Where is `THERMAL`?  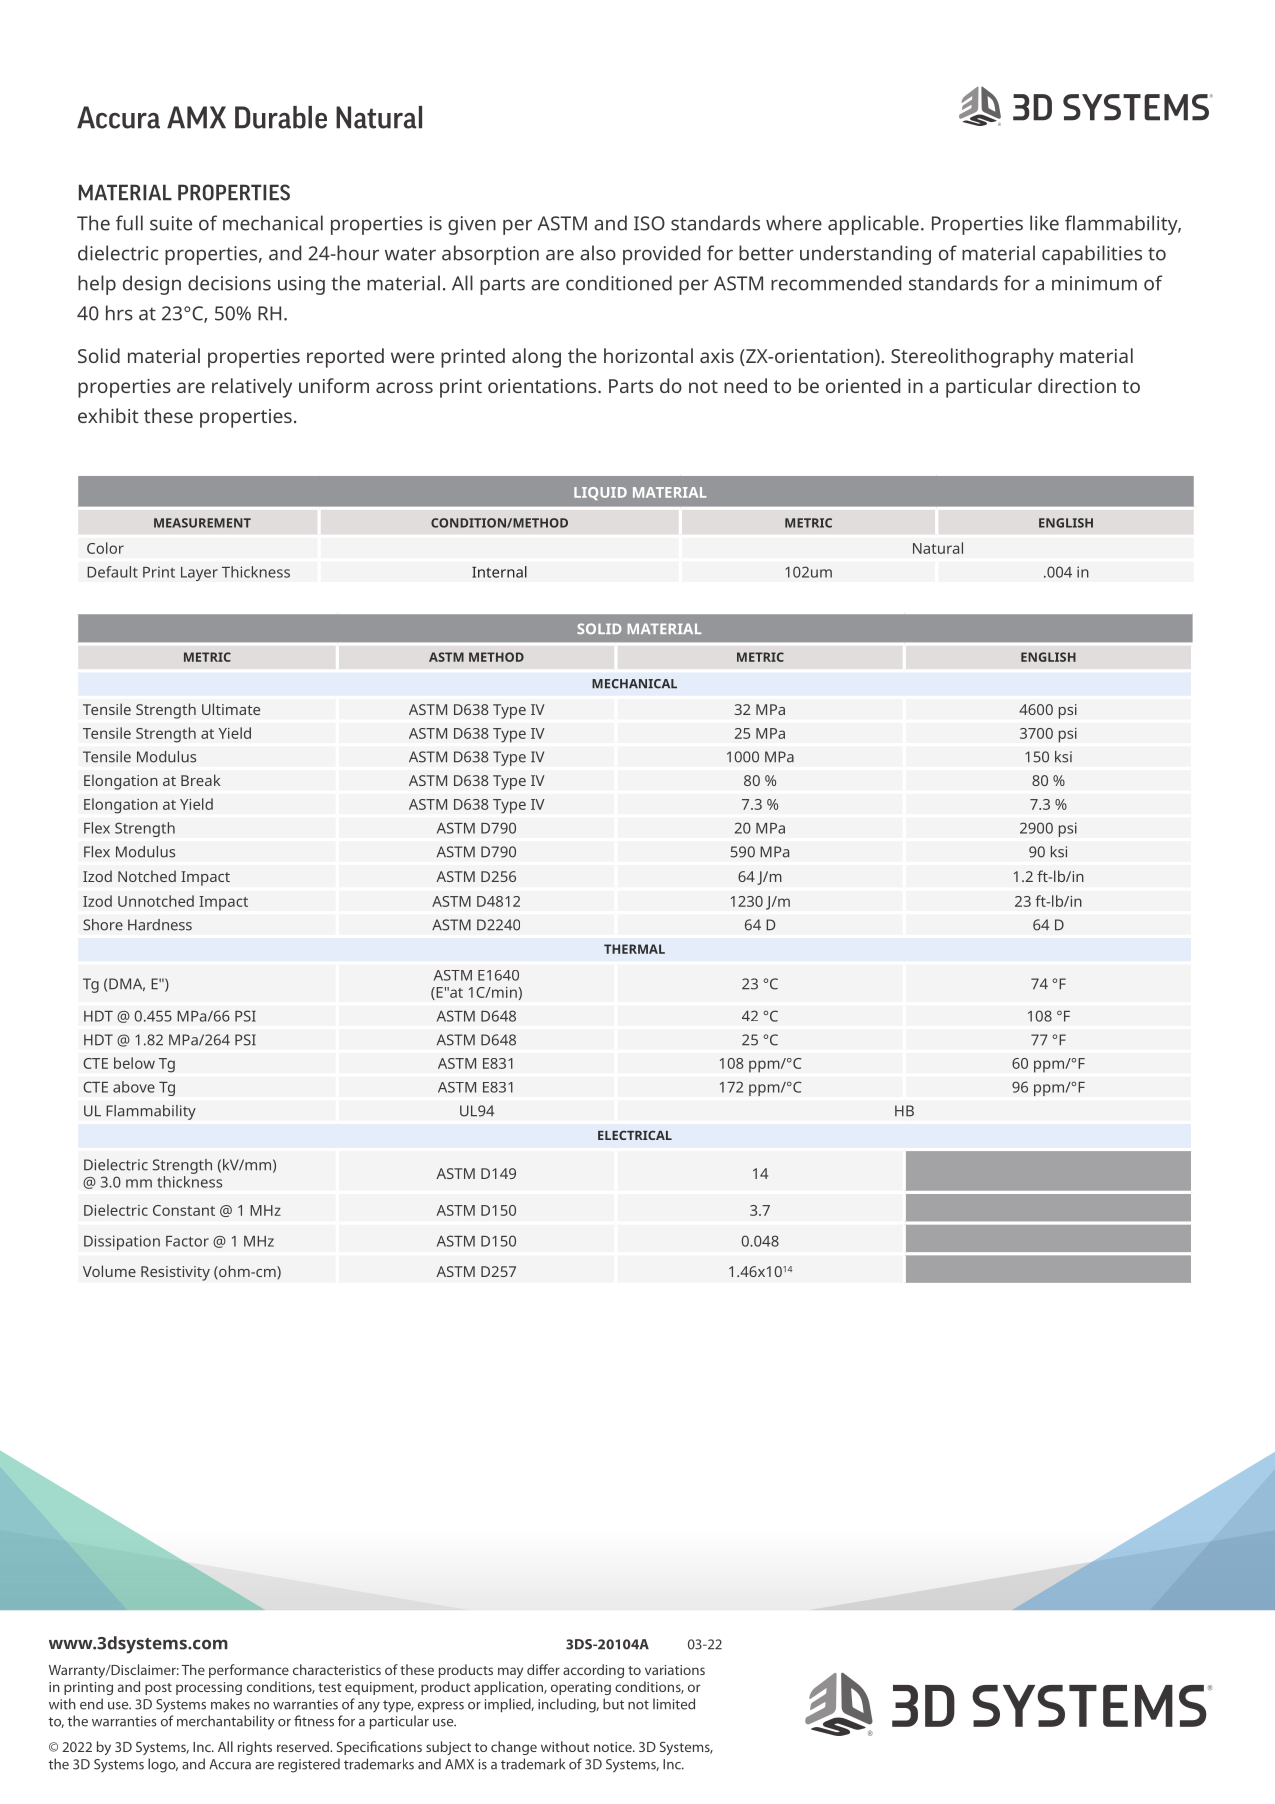
THERMAL is located at coordinates (634, 949).
